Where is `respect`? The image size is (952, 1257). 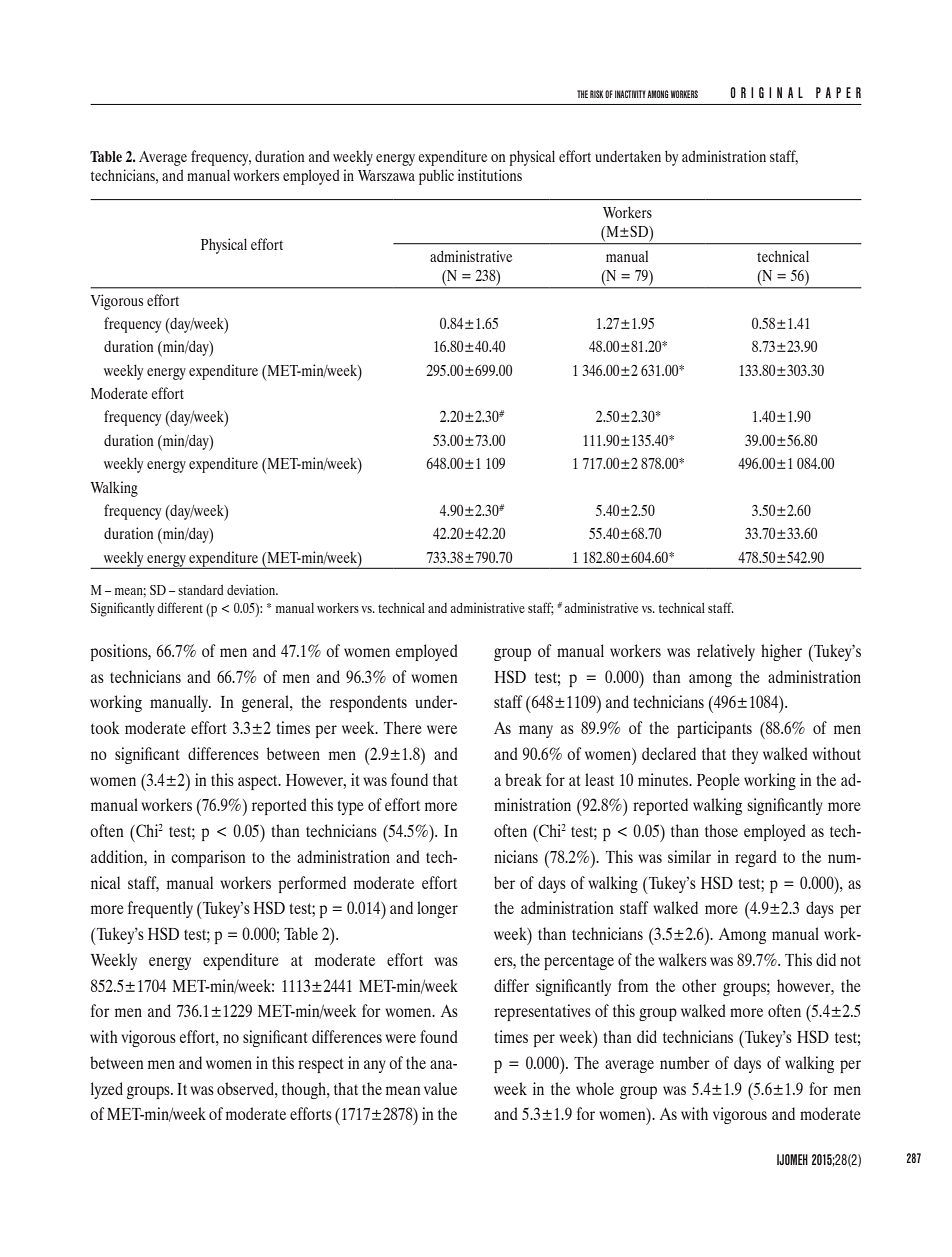 respect is located at coordinates (321, 1065).
